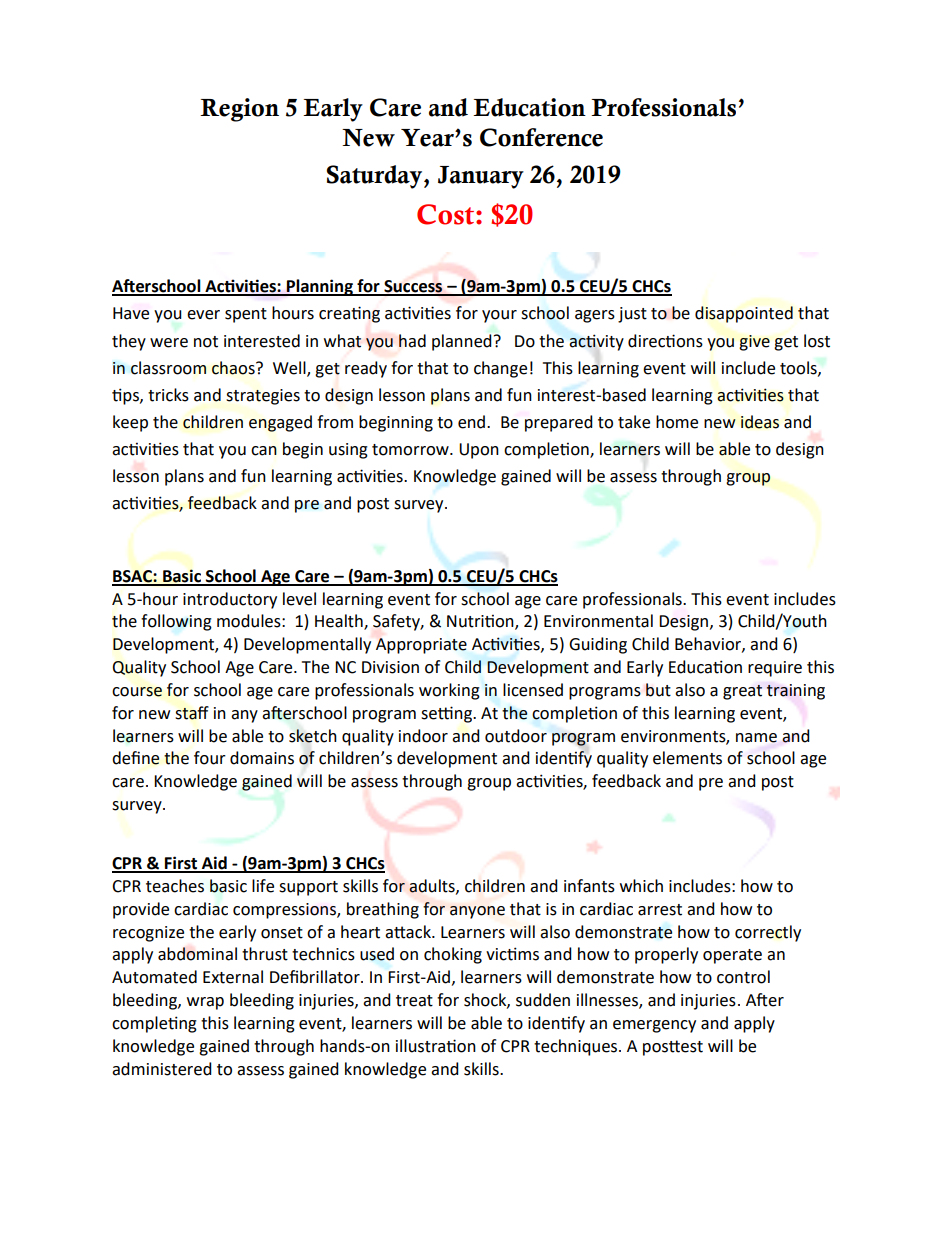 This screenshot has width=952, height=1233. I want to click on name, so click(756, 738).
